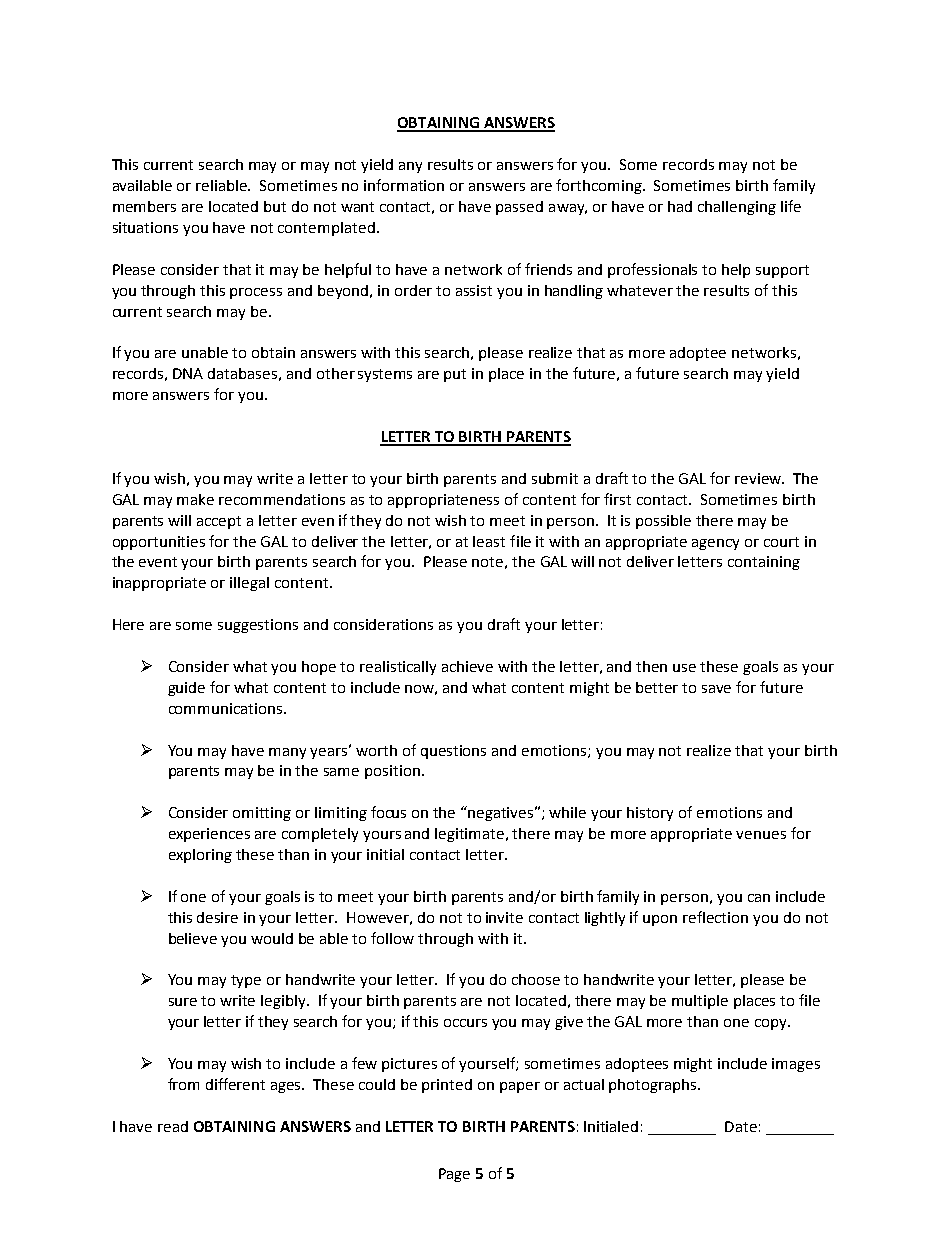  Describe the element at coordinates (173, 1126) in the screenshot. I see `read` at that location.
